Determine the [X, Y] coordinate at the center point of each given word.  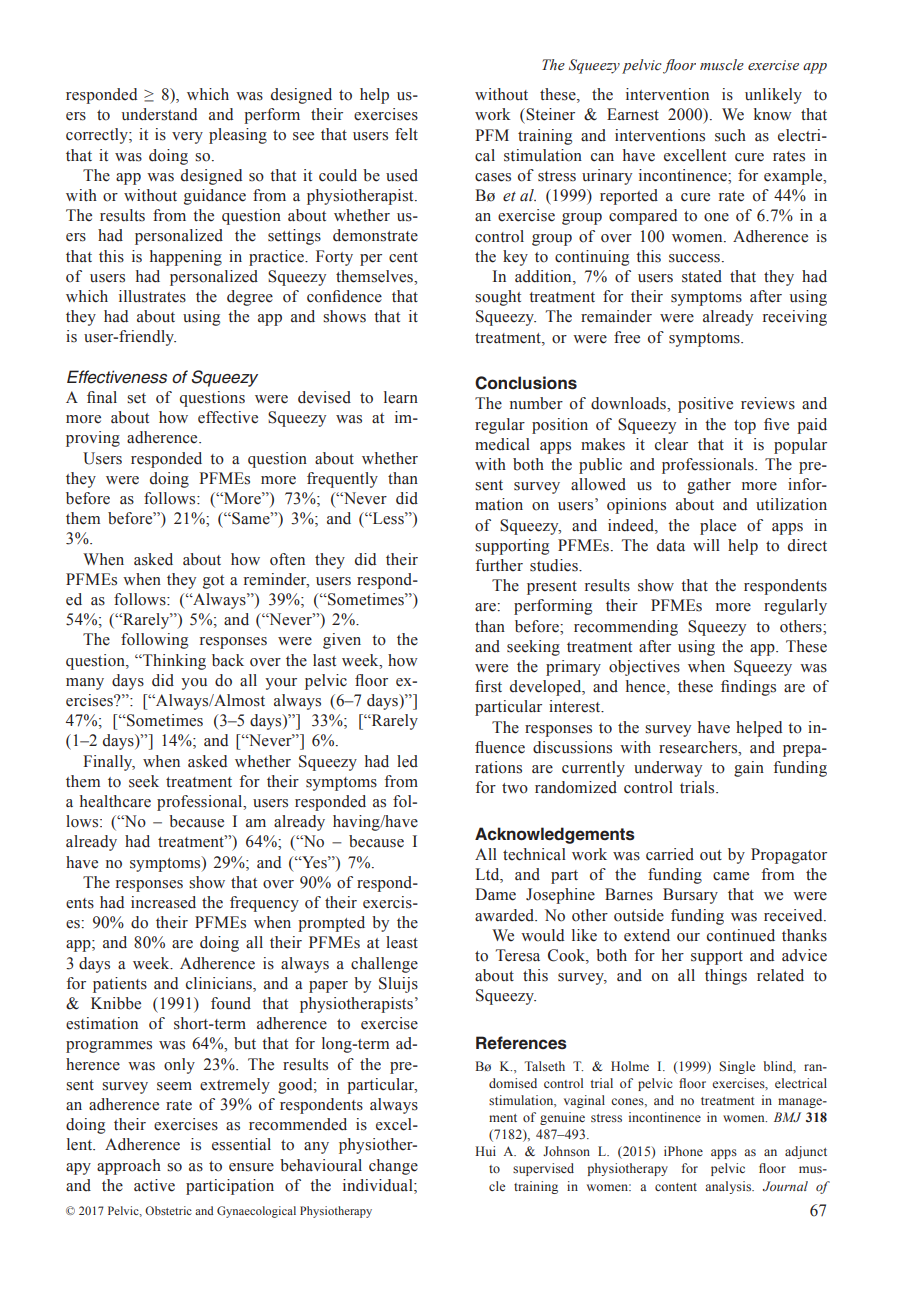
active [154, 1185]
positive [705, 405]
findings [748, 688]
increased [163, 902]
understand [159, 114]
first [488, 686]
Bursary [690, 896]
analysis [729, 1187]
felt [406, 134]
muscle [722, 65]
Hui [485, 1151]
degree [250, 298]
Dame [495, 894]
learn [401, 397]
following [154, 641]
